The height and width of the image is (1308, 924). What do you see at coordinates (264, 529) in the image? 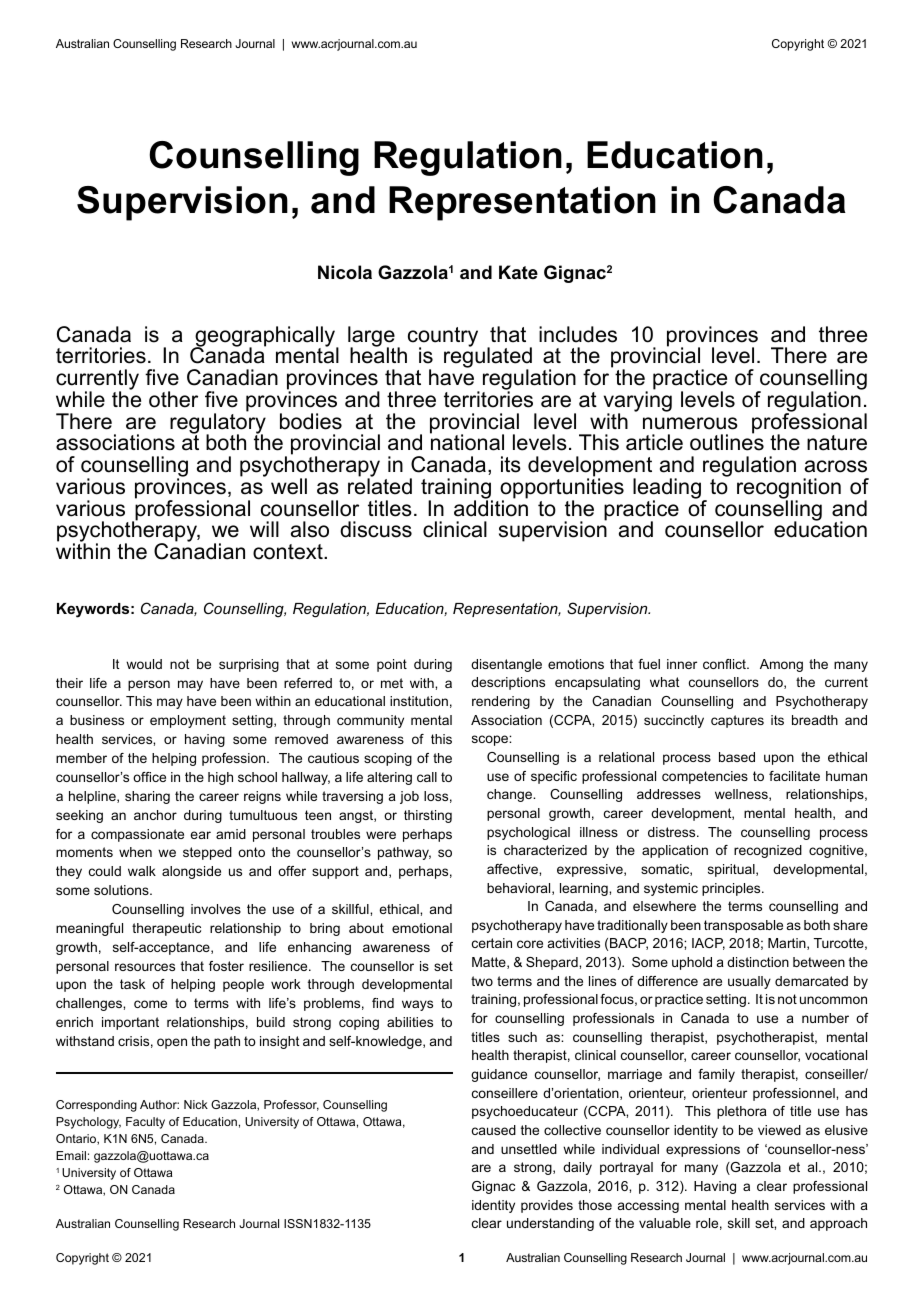
I see `will` at bounding box center [264, 529].
